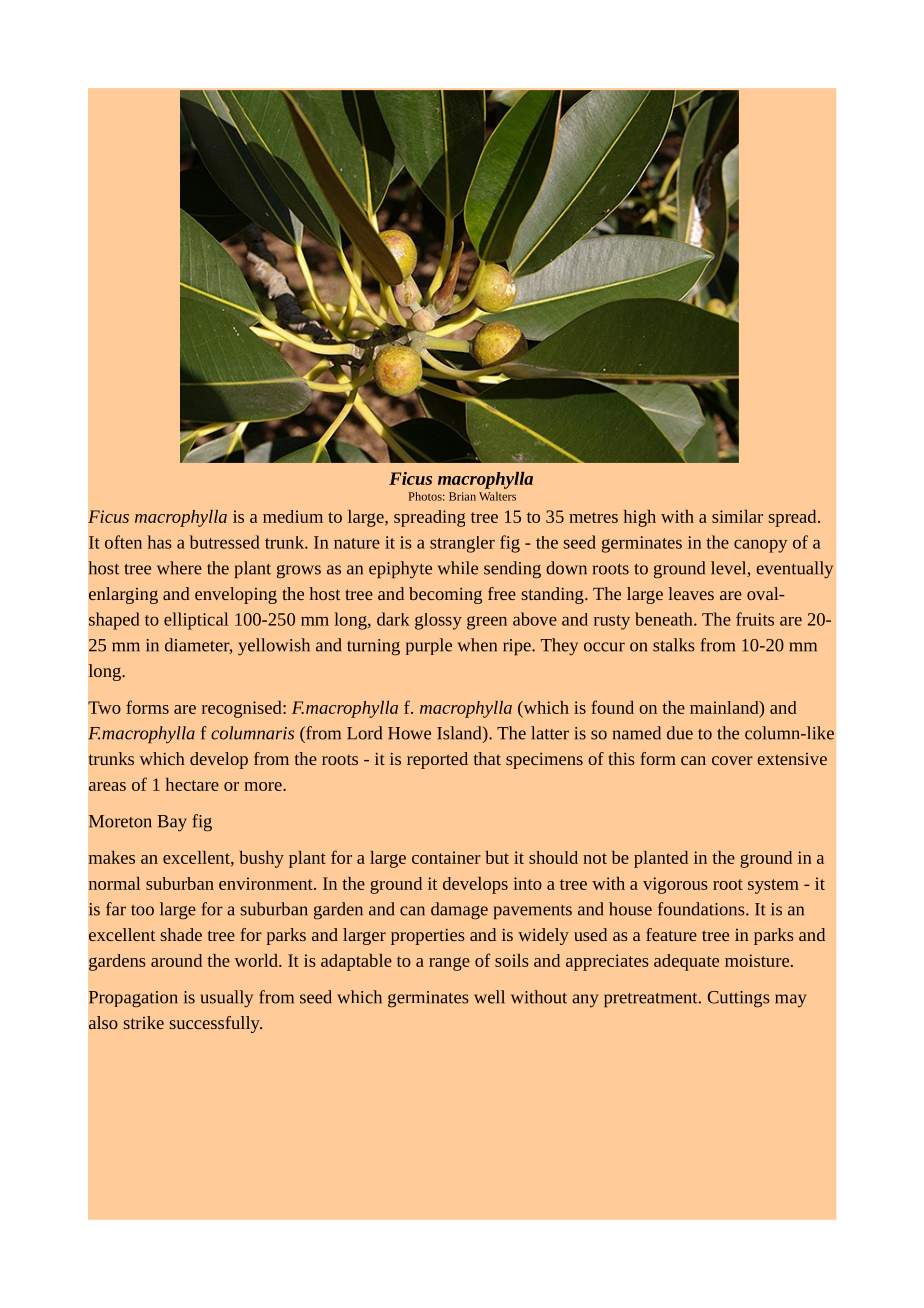  I want to click on well, so click(489, 997).
